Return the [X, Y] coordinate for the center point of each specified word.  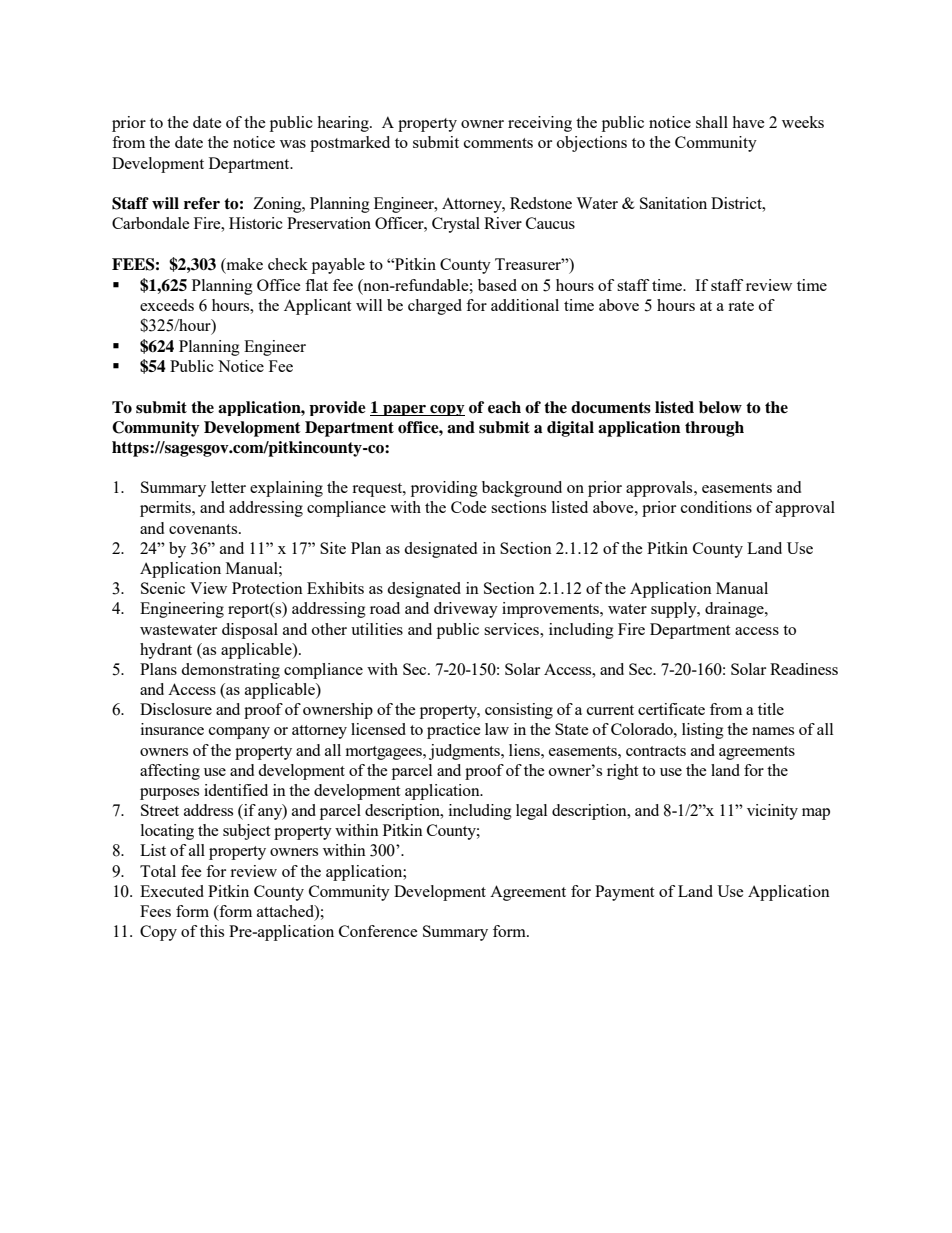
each [504, 407]
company [239, 733]
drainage [735, 610]
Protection [267, 588]
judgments [465, 752]
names [773, 731]
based [497, 285]
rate [741, 306]
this [212, 931]
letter [228, 487]
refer [202, 203]
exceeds [167, 305]
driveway [466, 610]
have [748, 122]
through [714, 429]
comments [498, 143]
